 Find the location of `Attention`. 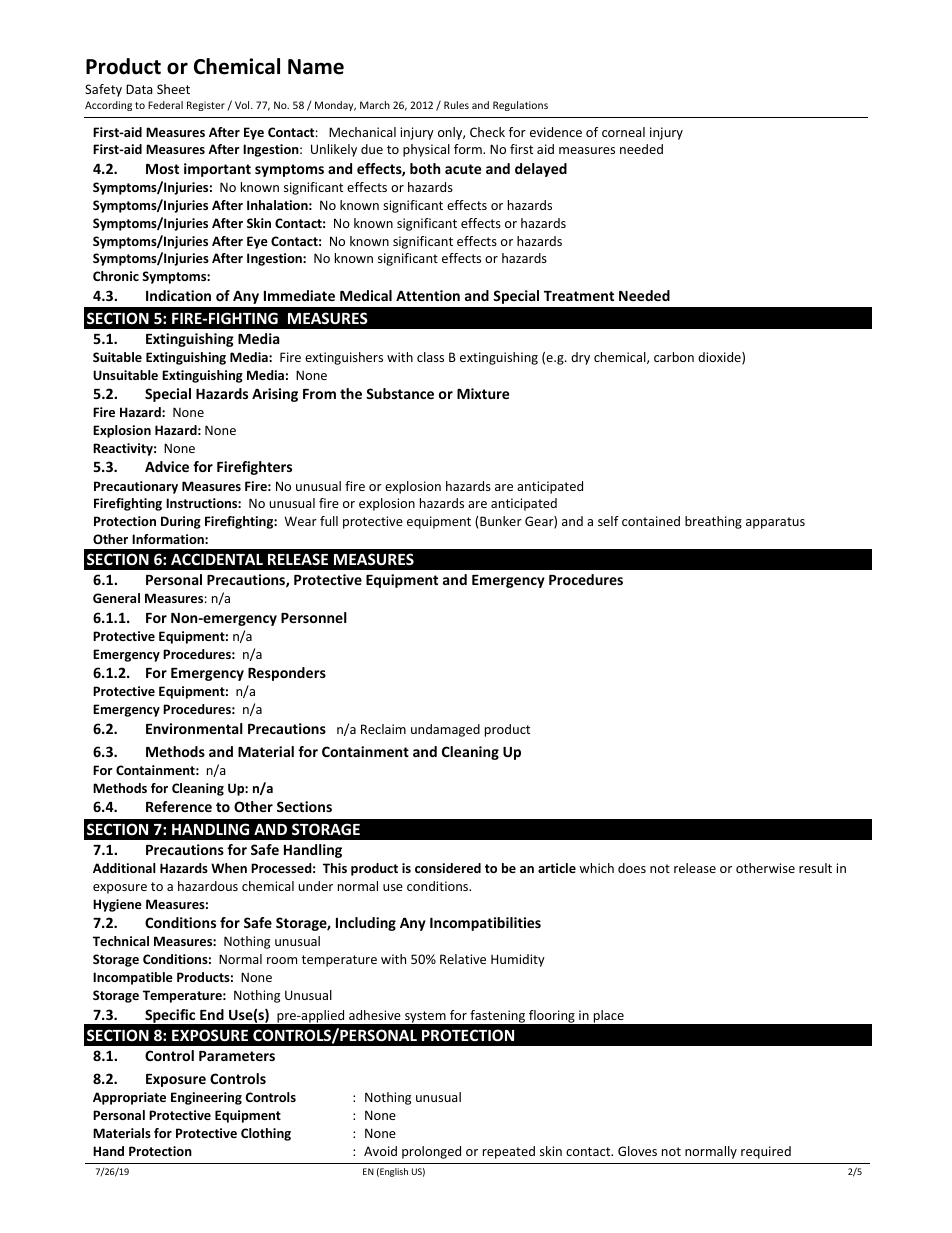

Attention is located at coordinates (428, 295).
